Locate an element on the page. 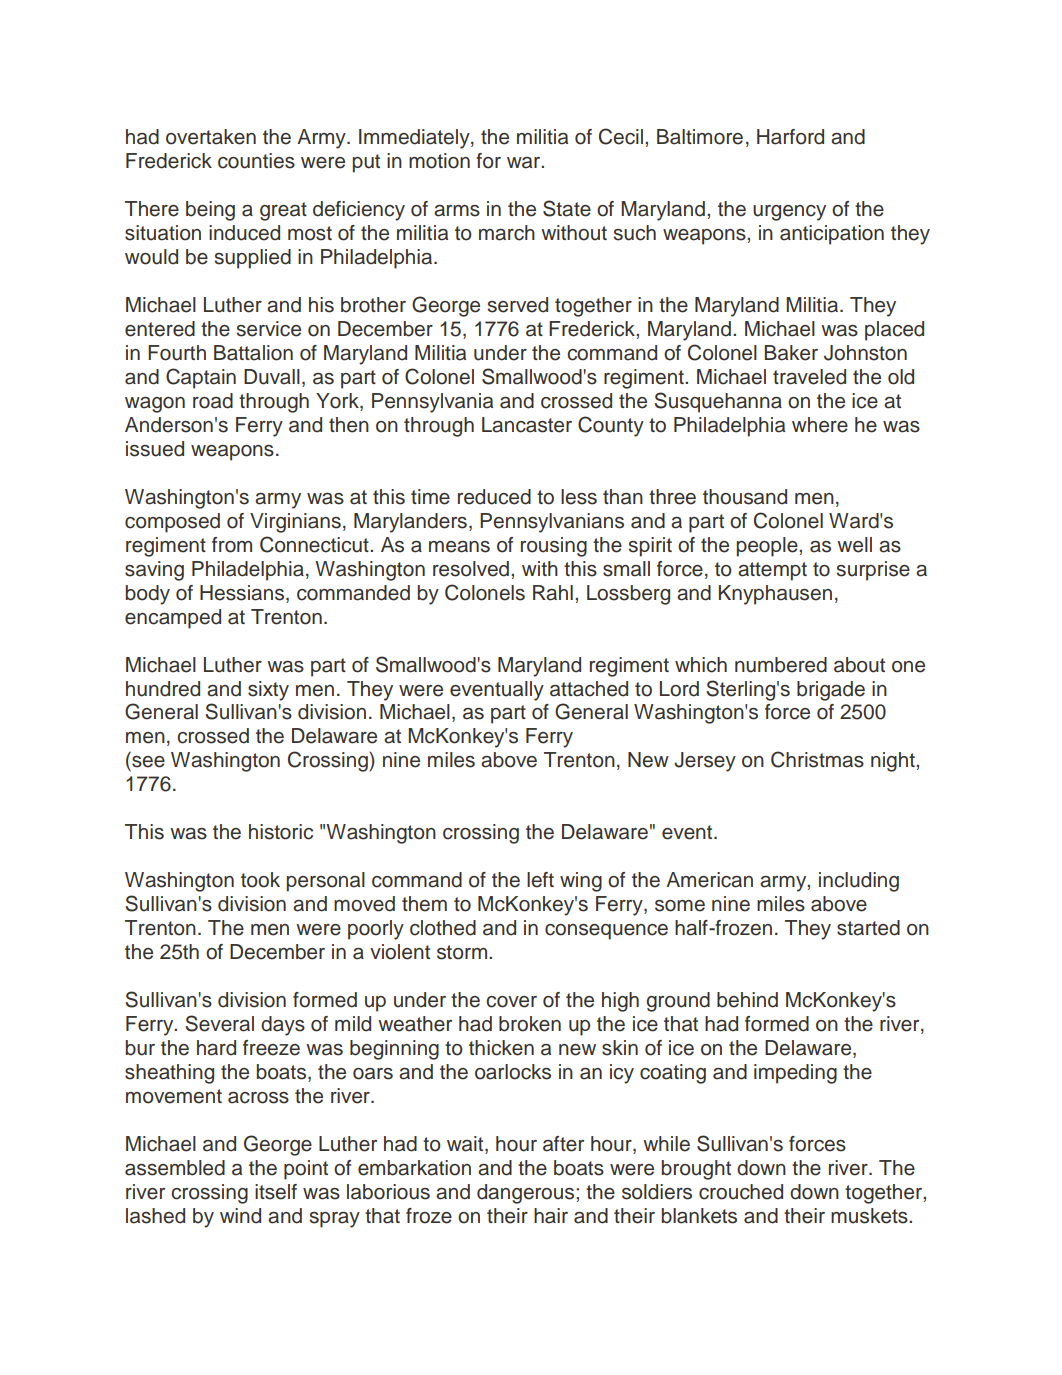 The height and width of the image is (1375, 1062). wind is located at coordinates (240, 1216).
